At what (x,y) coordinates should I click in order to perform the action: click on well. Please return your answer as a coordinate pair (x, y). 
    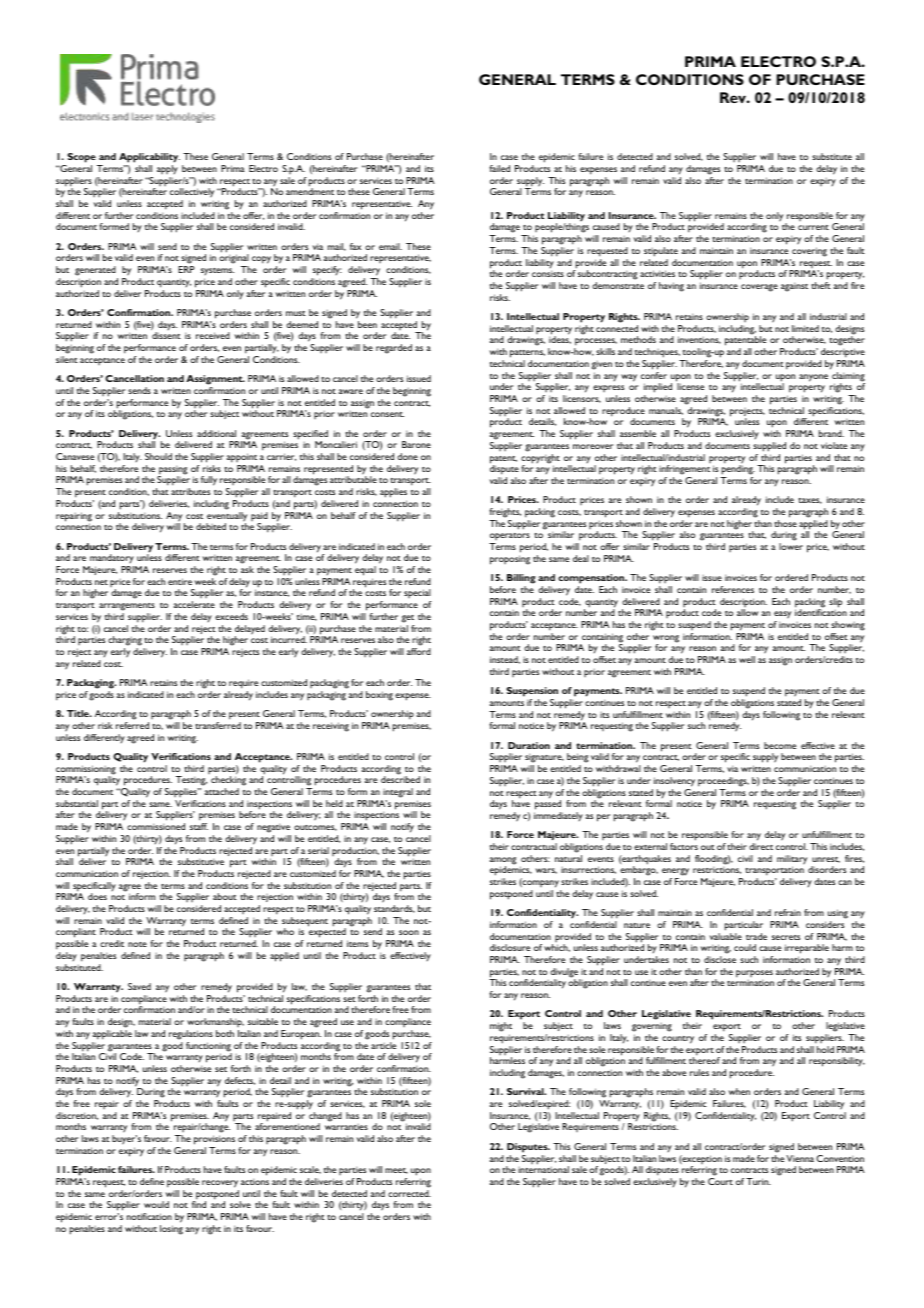
    Looking at the image, I should click on (747, 659).
